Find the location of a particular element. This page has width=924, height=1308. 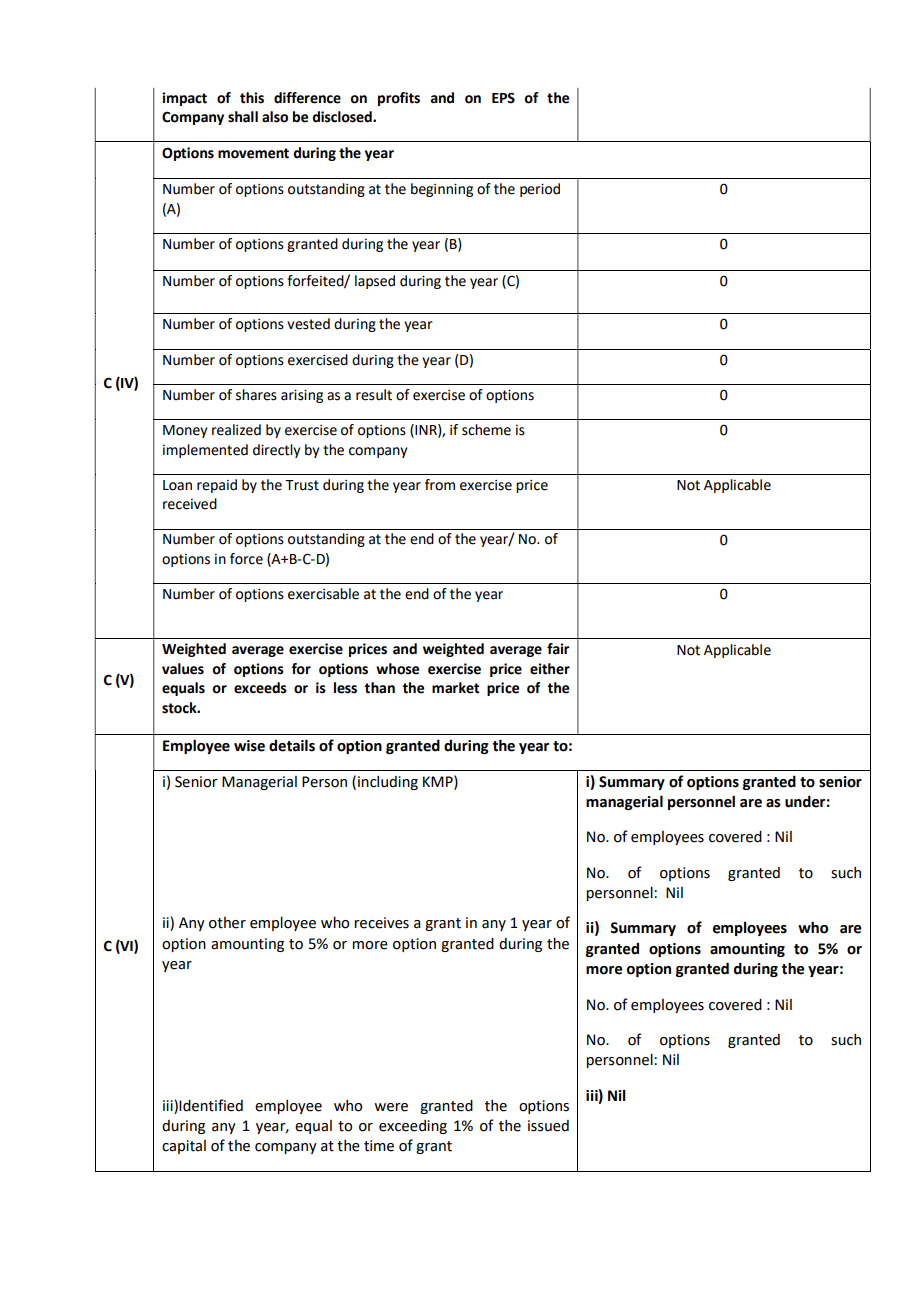

were is located at coordinates (391, 1107).
